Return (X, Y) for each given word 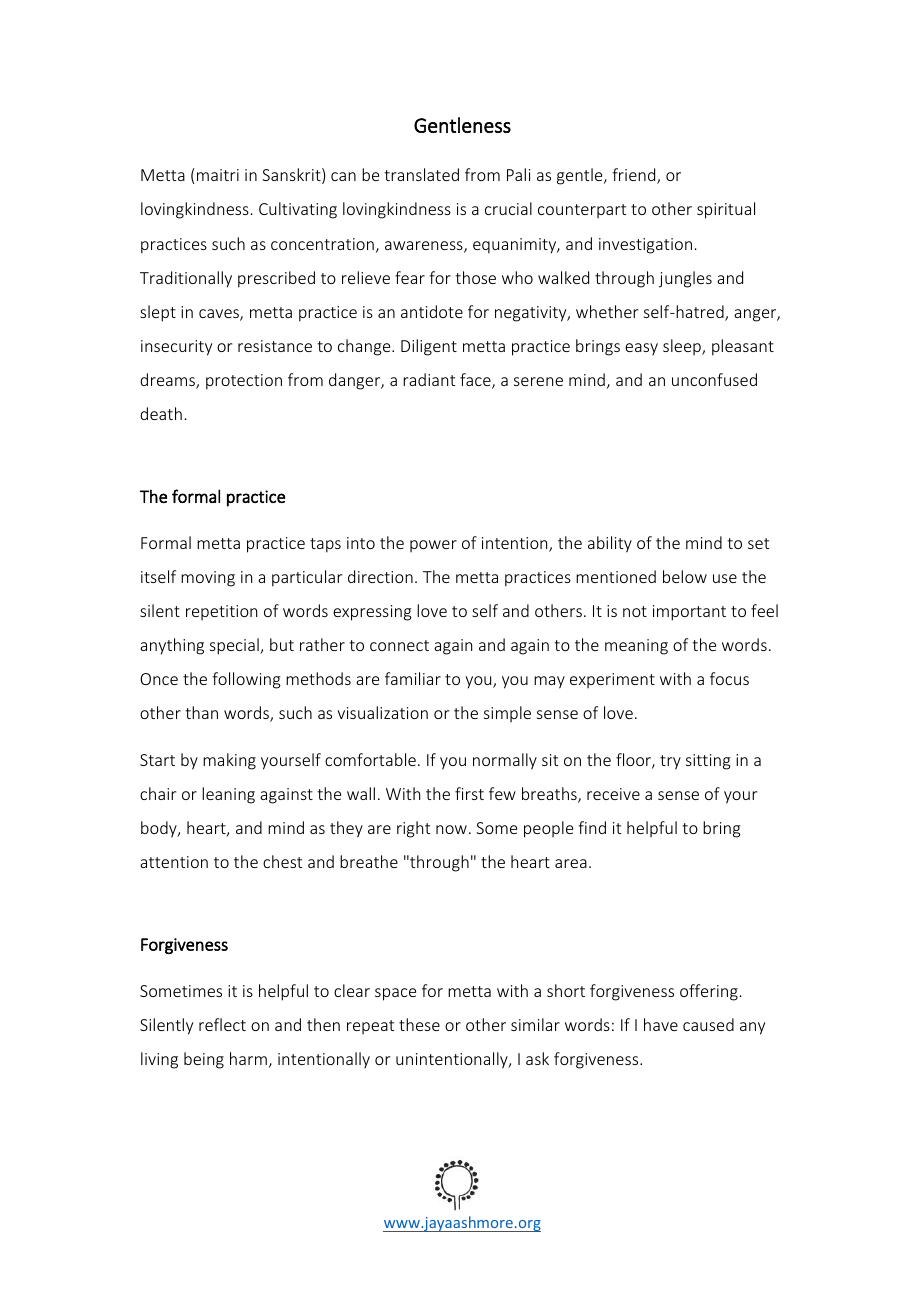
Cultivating (298, 210)
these (419, 1024)
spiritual (726, 210)
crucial (508, 208)
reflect (222, 1024)
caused (708, 1024)
